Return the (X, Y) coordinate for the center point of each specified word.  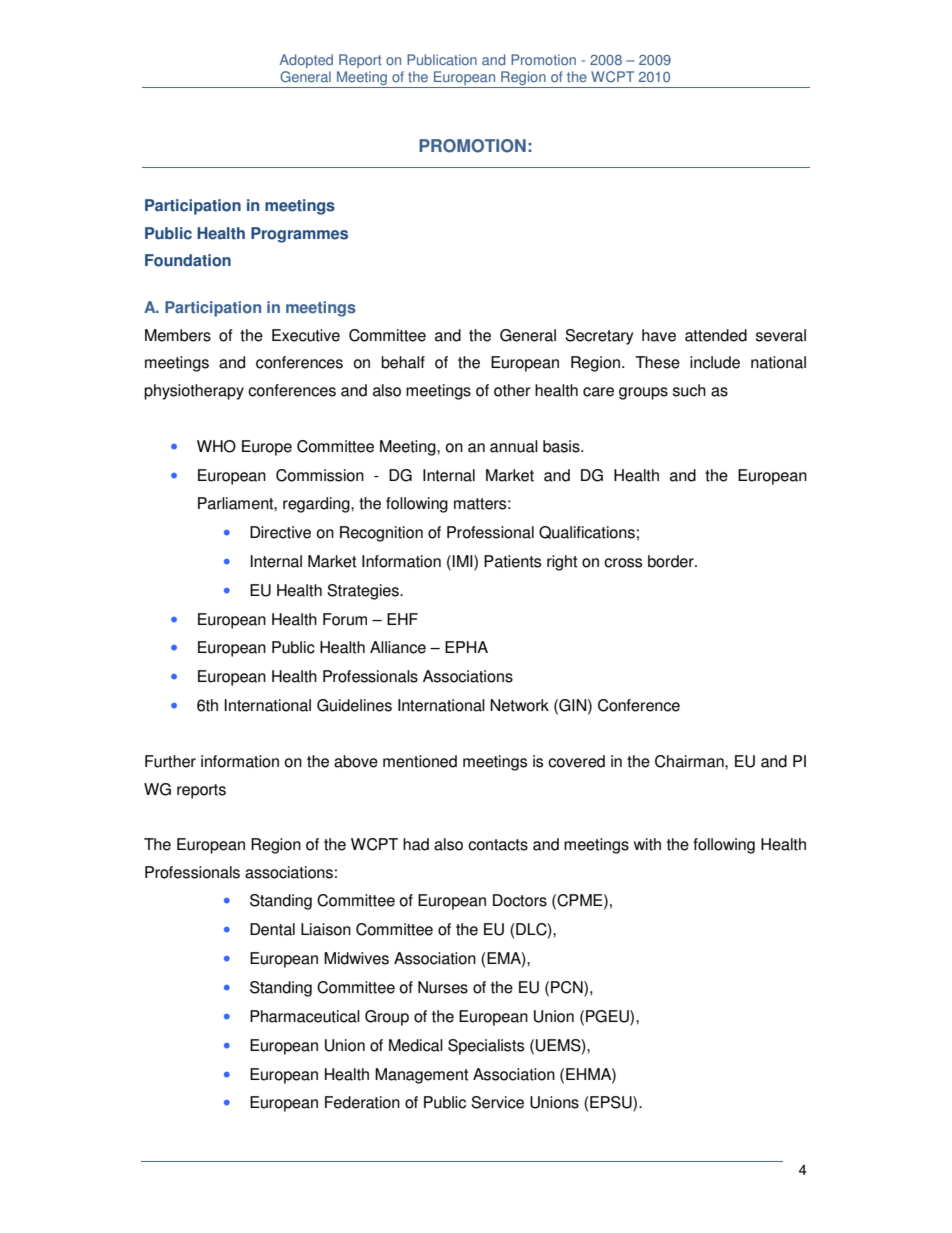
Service (497, 1102)
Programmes (299, 235)
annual (514, 446)
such (689, 390)
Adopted (306, 61)
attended (716, 335)
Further (170, 761)
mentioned (420, 761)
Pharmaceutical (305, 1016)
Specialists (486, 1047)
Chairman (690, 761)
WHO (216, 446)
